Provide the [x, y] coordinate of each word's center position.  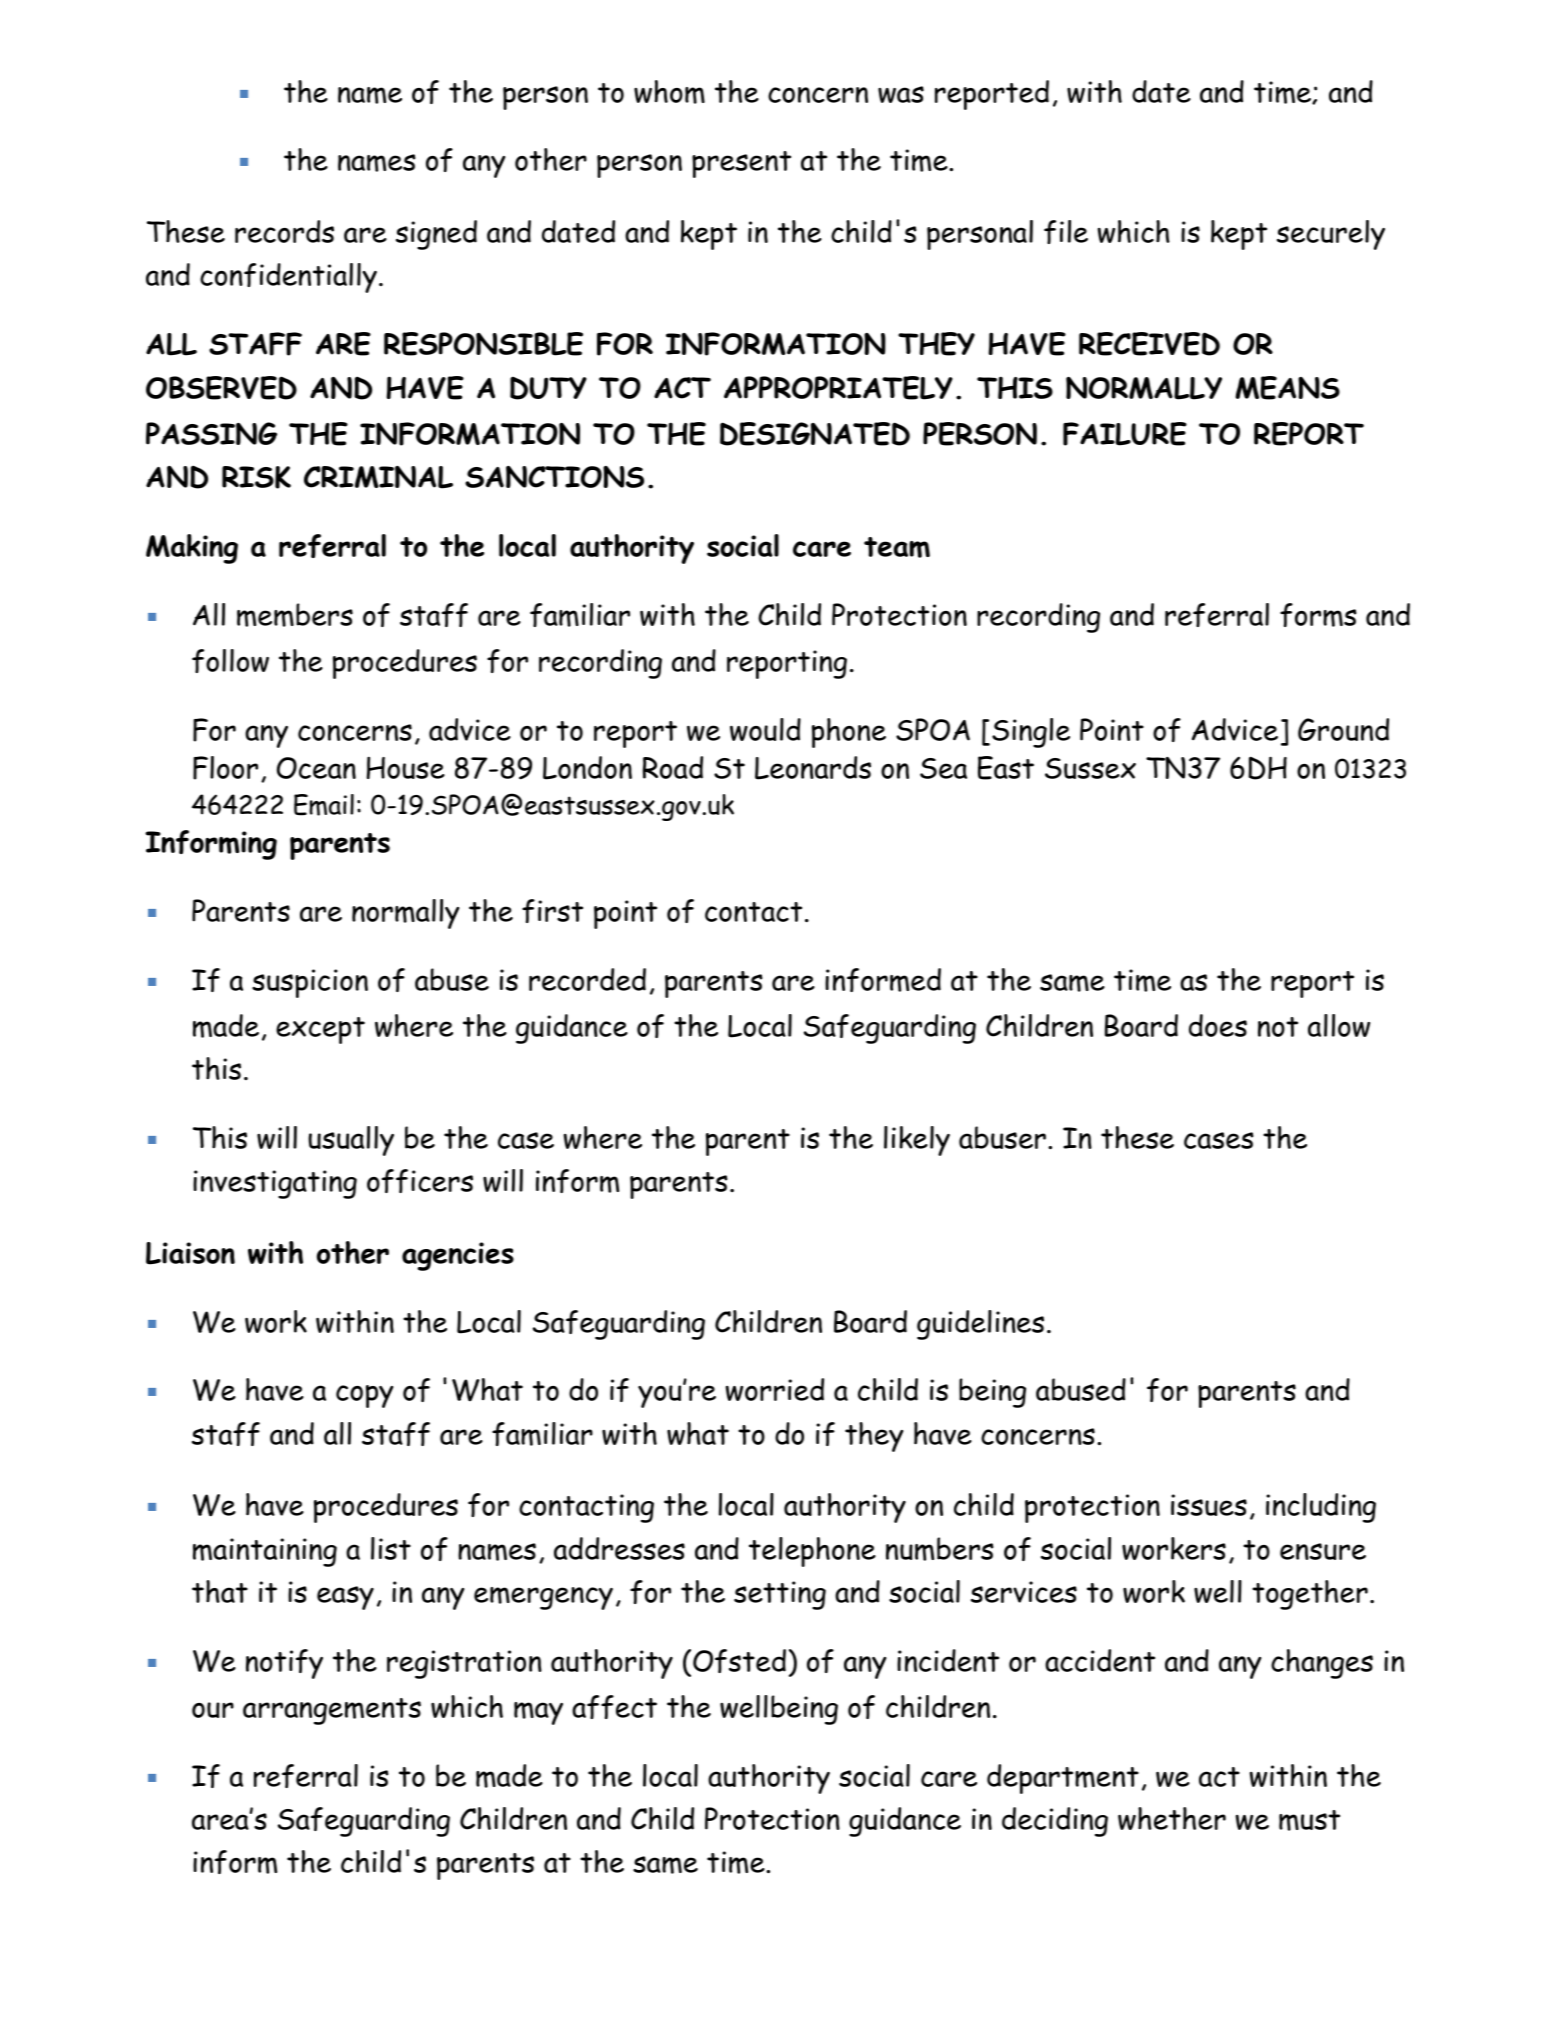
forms [1318, 615]
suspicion [310, 983]
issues [1209, 1505]
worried [775, 1389]
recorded [587, 979]
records [284, 231]
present [741, 164]
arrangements [332, 1711]
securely [1331, 235]
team [897, 547]
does [1218, 1025]
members [295, 615]
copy [364, 1396]
